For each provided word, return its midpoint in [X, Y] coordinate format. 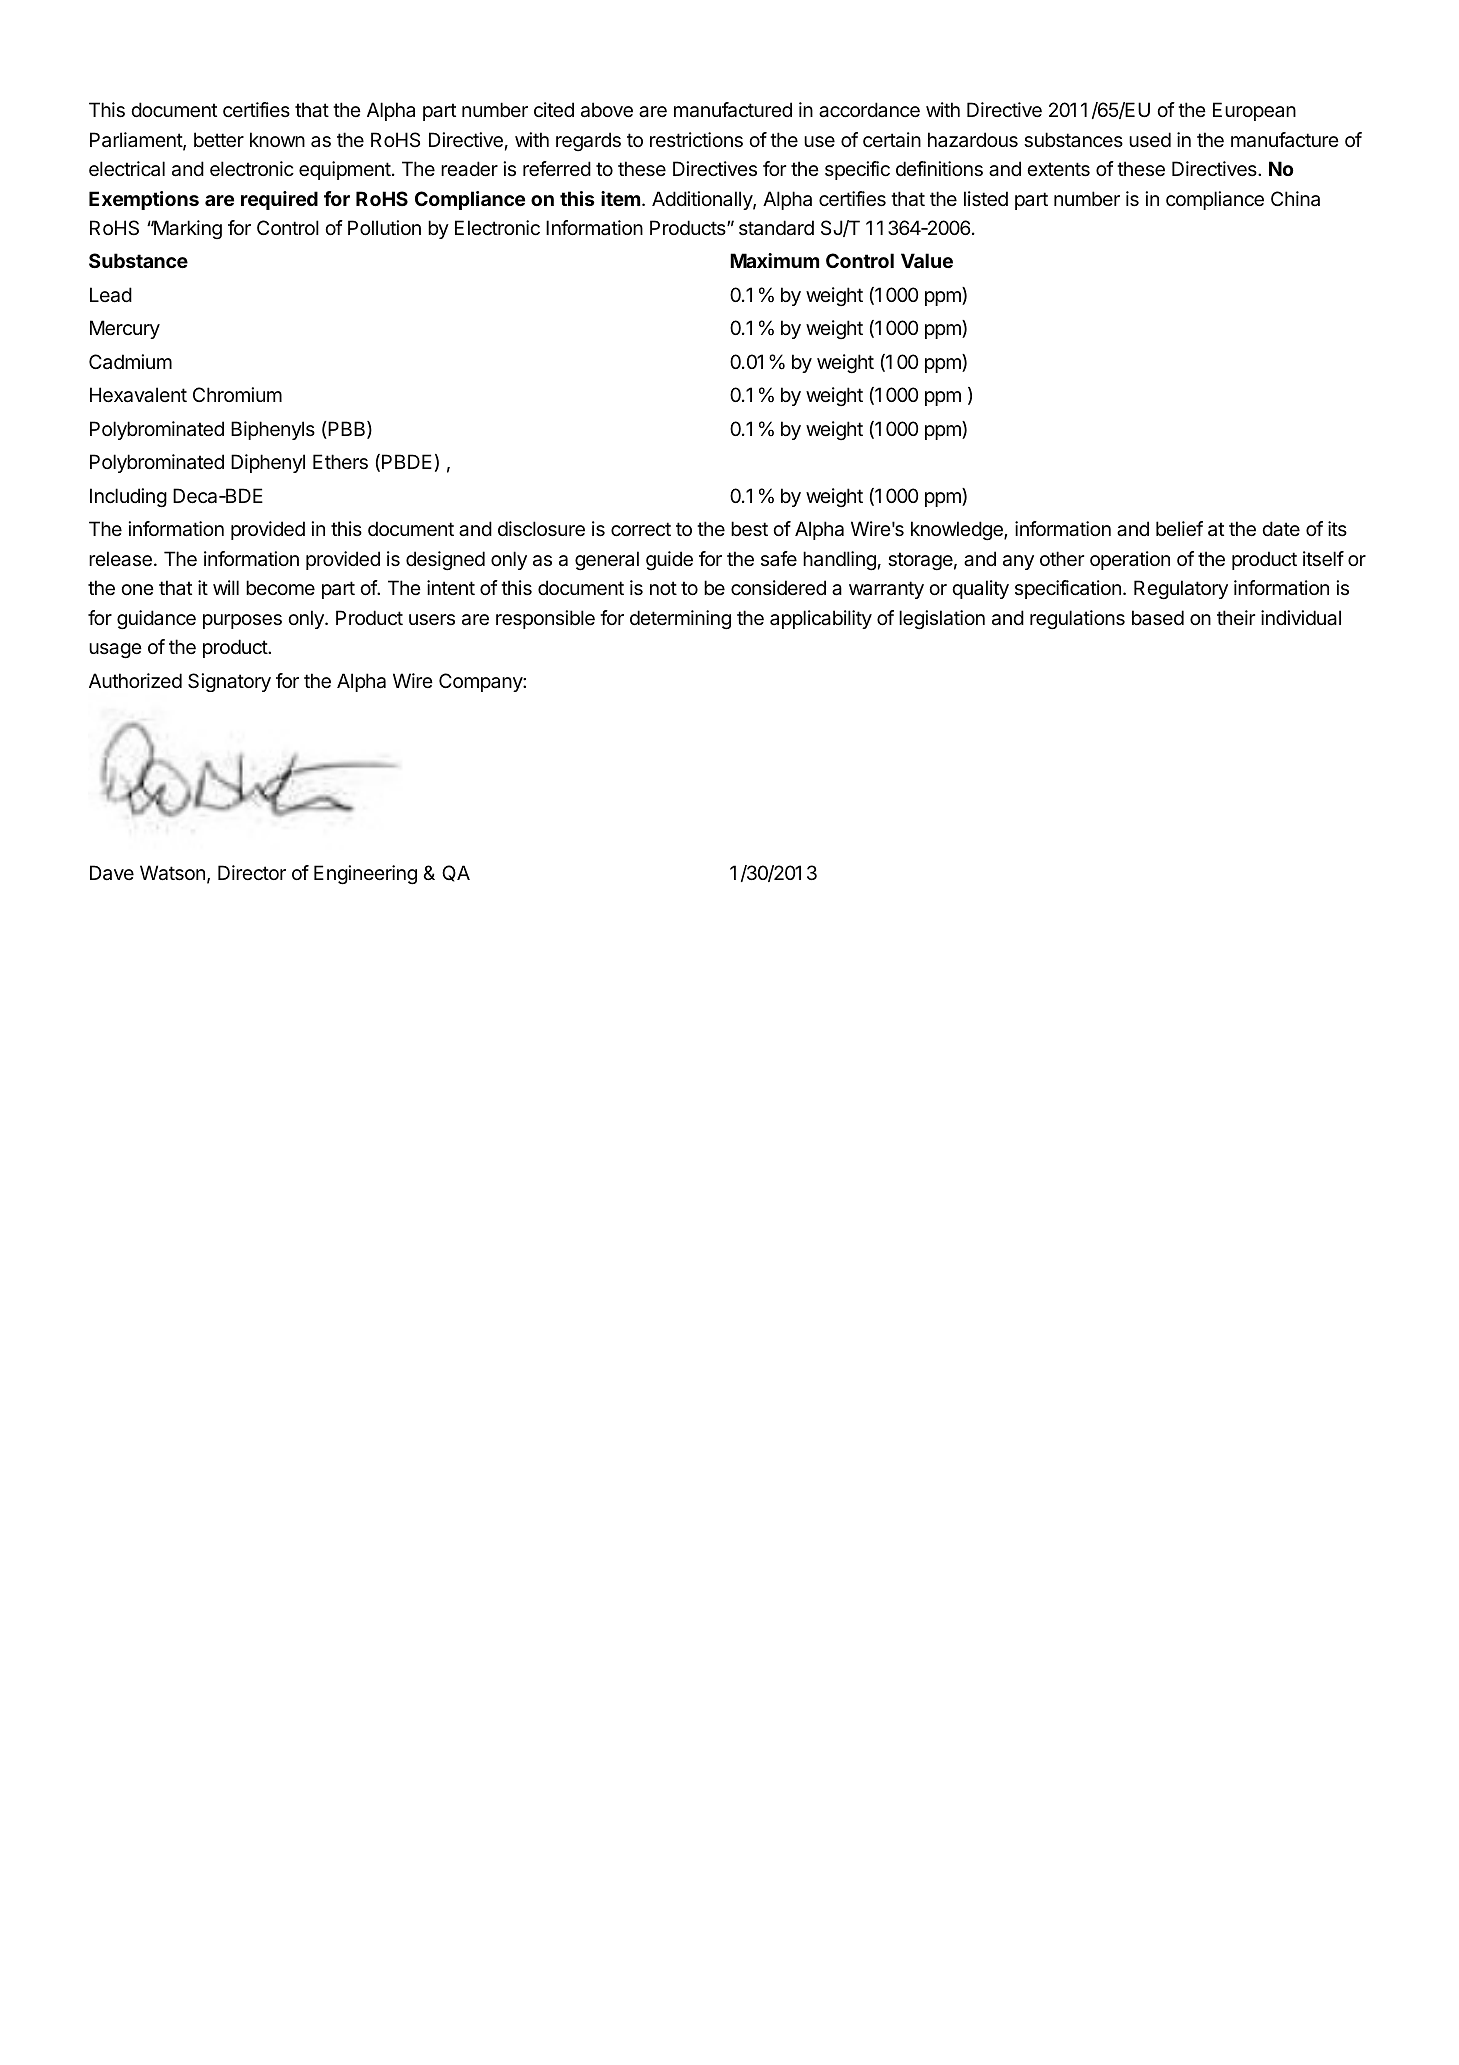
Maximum [774, 260]
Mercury [125, 329]
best [749, 529]
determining [680, 620]
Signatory [229, 682]
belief [1179, 529]
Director [252, 872]
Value [927, 260]
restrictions [696, 140]
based [1158, 618]
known [277, 139]
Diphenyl [268, 463]
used [1150, 140]
